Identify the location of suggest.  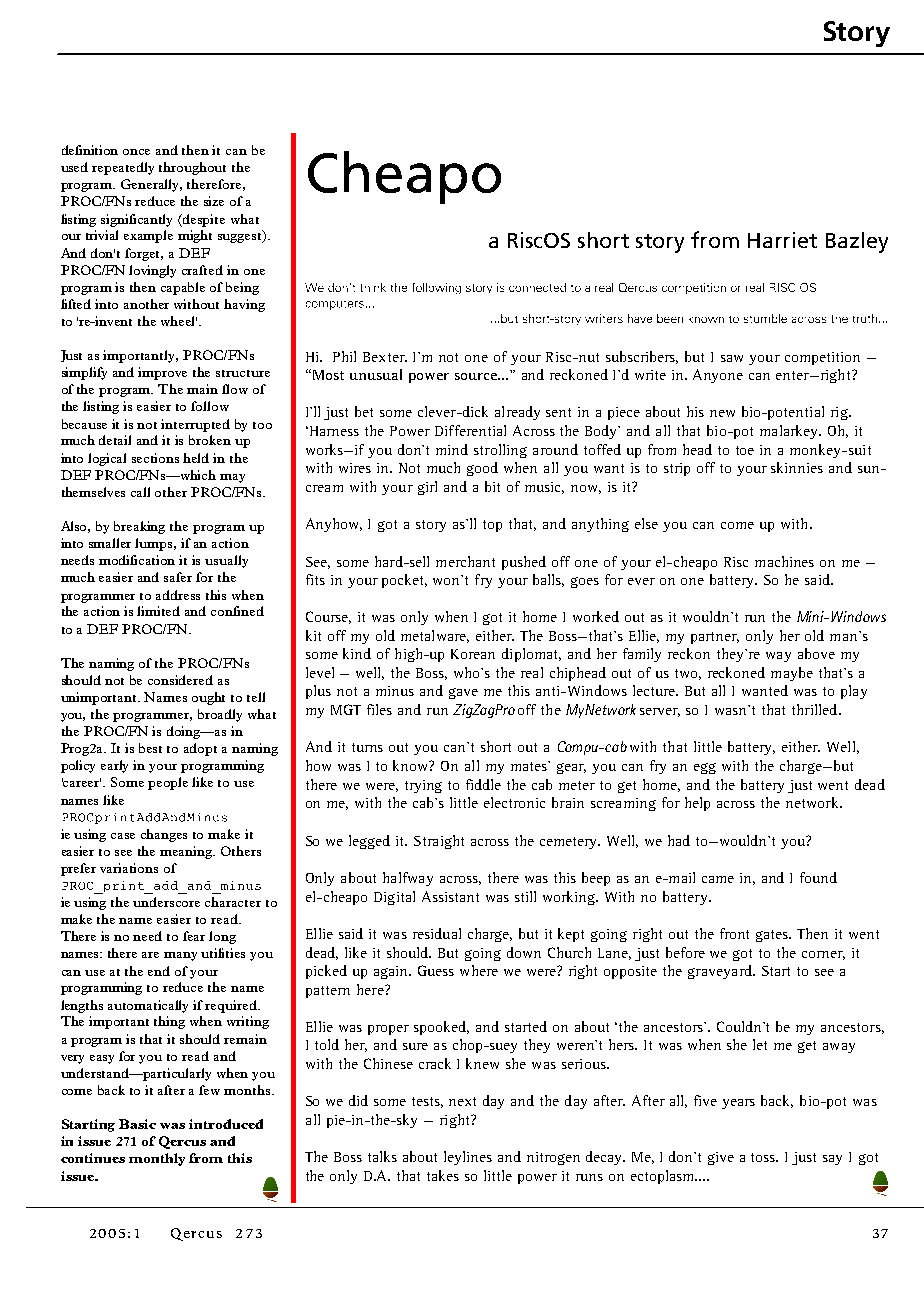
(241, 236).
